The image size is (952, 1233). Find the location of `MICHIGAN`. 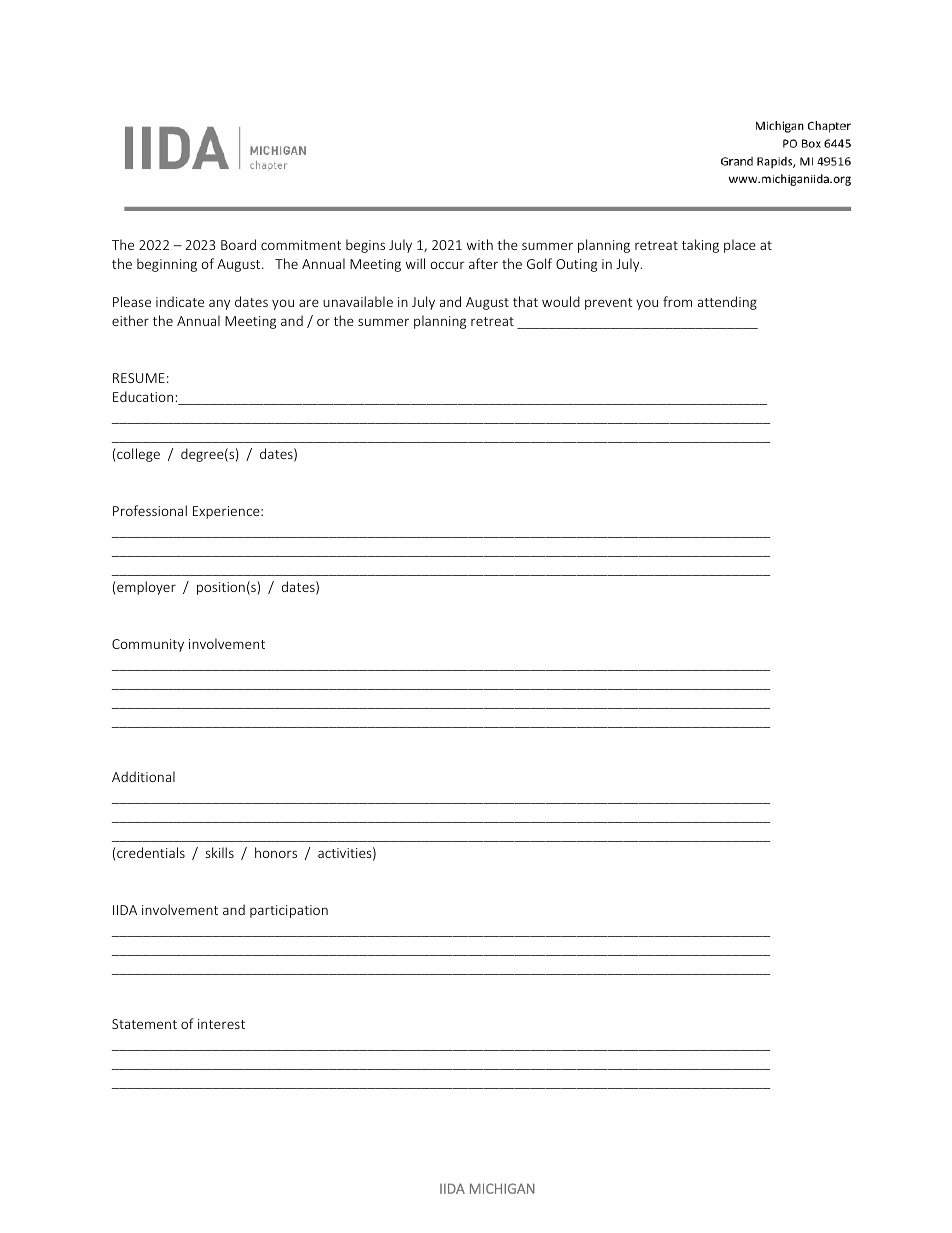

MICHIGAN is located at coordinates (502, 1188).
